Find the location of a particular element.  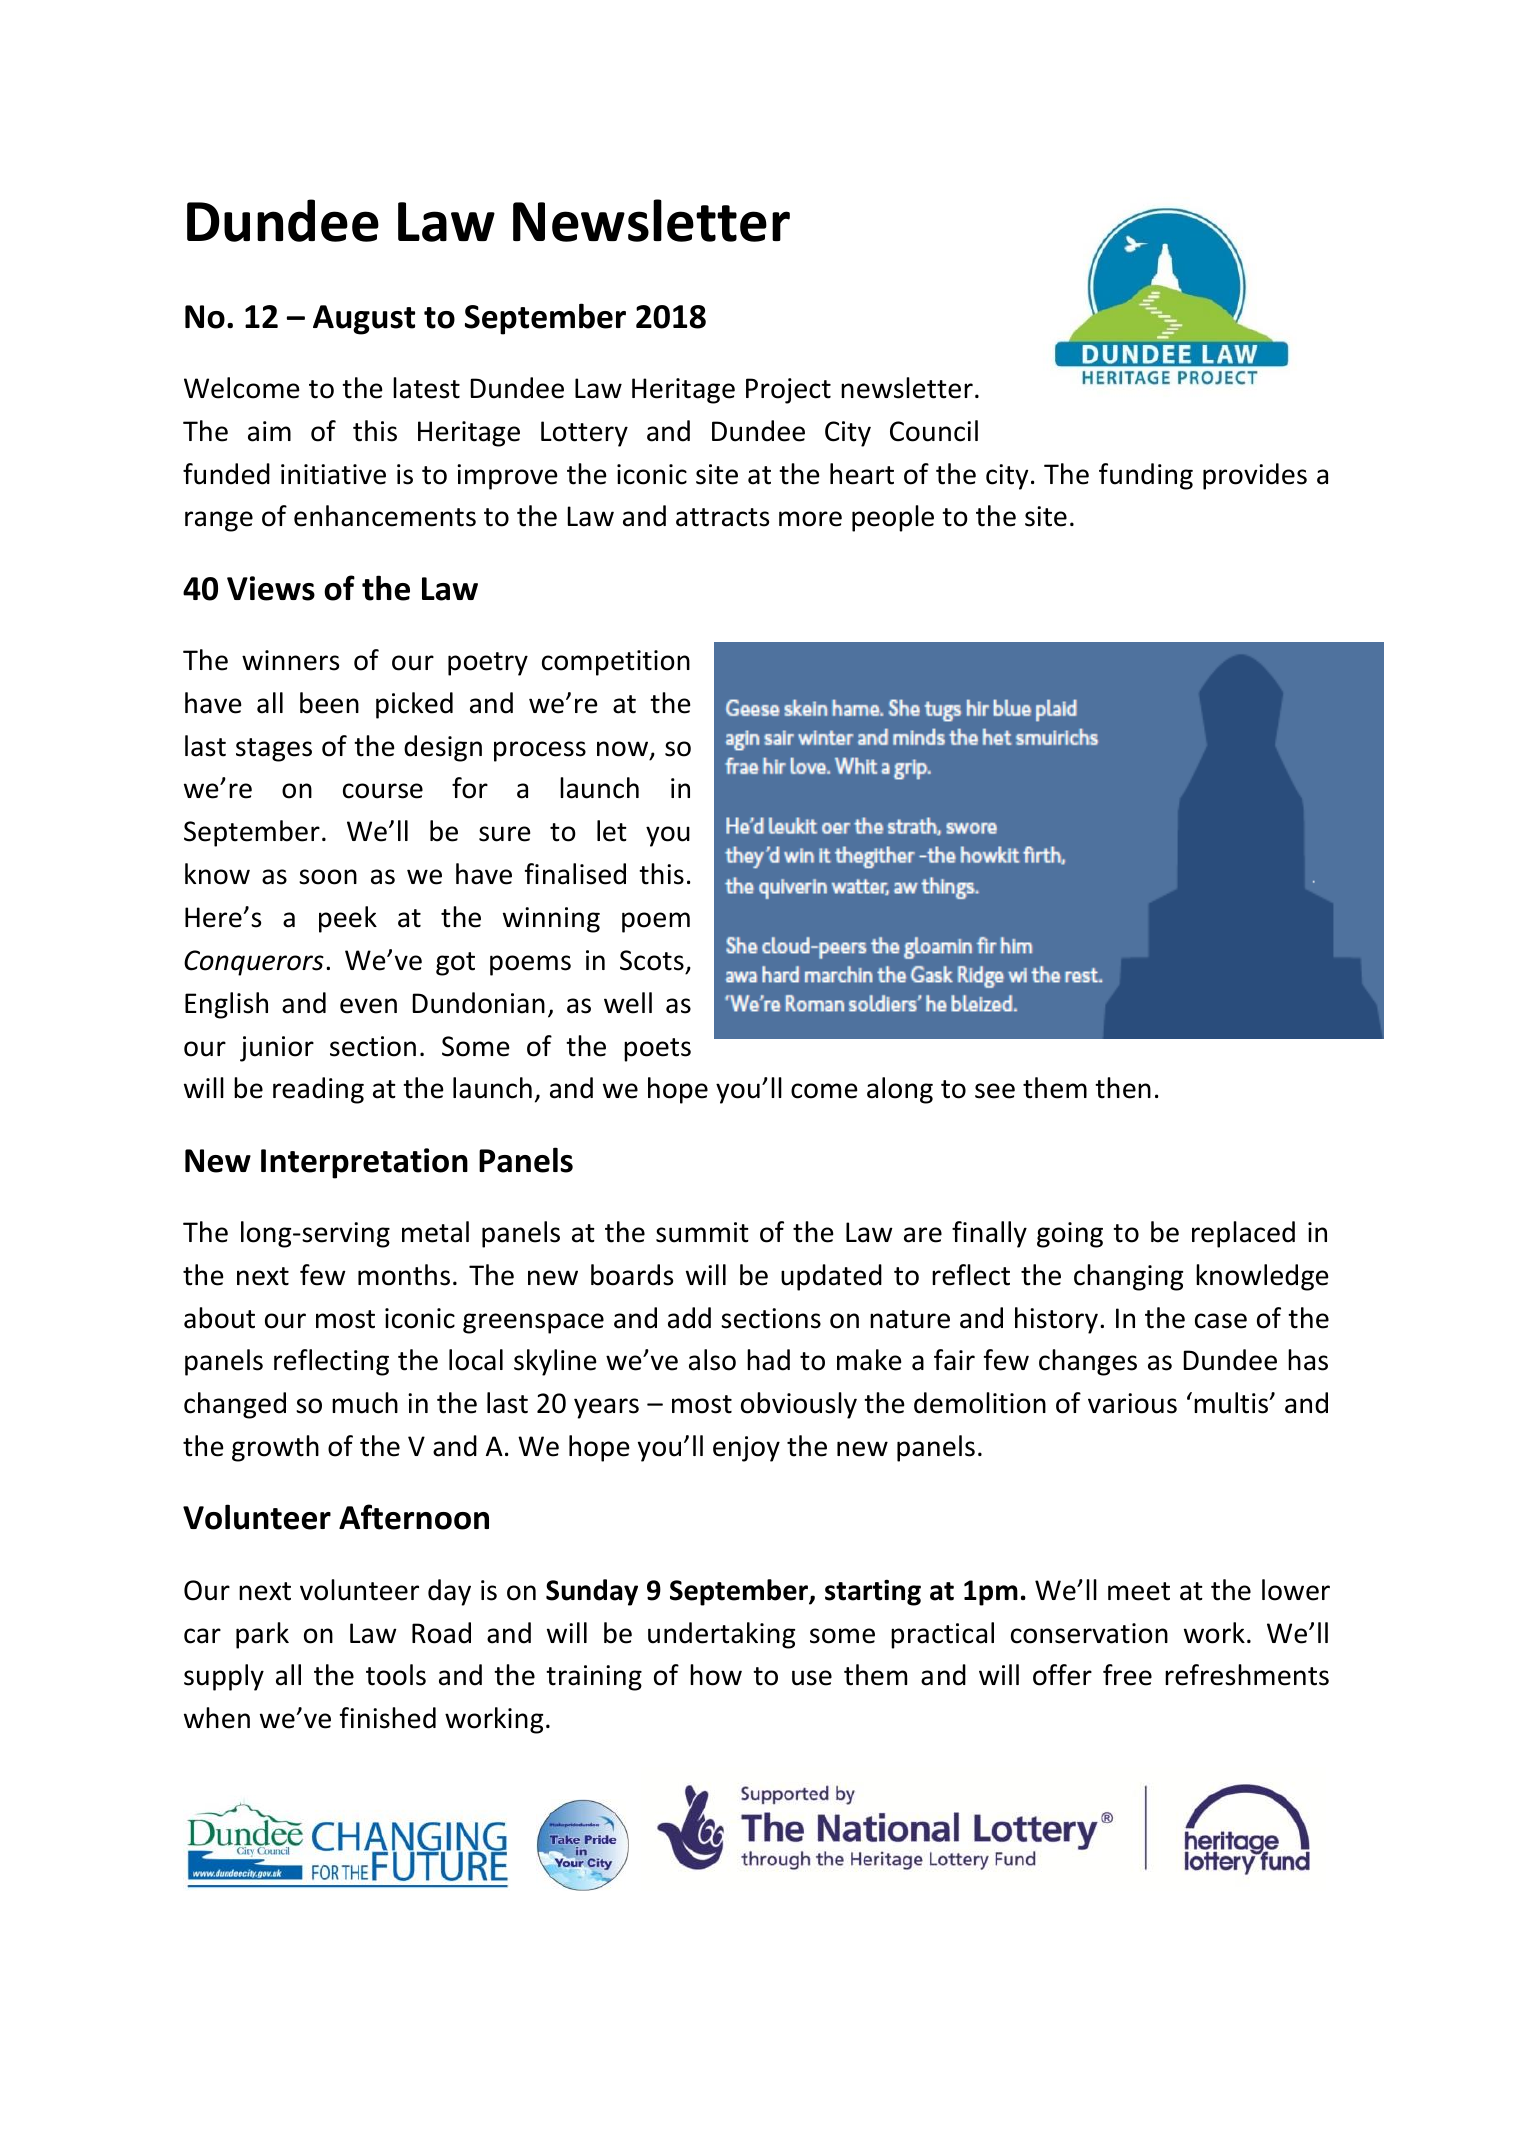

even is located at coordinates (368, 1006).
